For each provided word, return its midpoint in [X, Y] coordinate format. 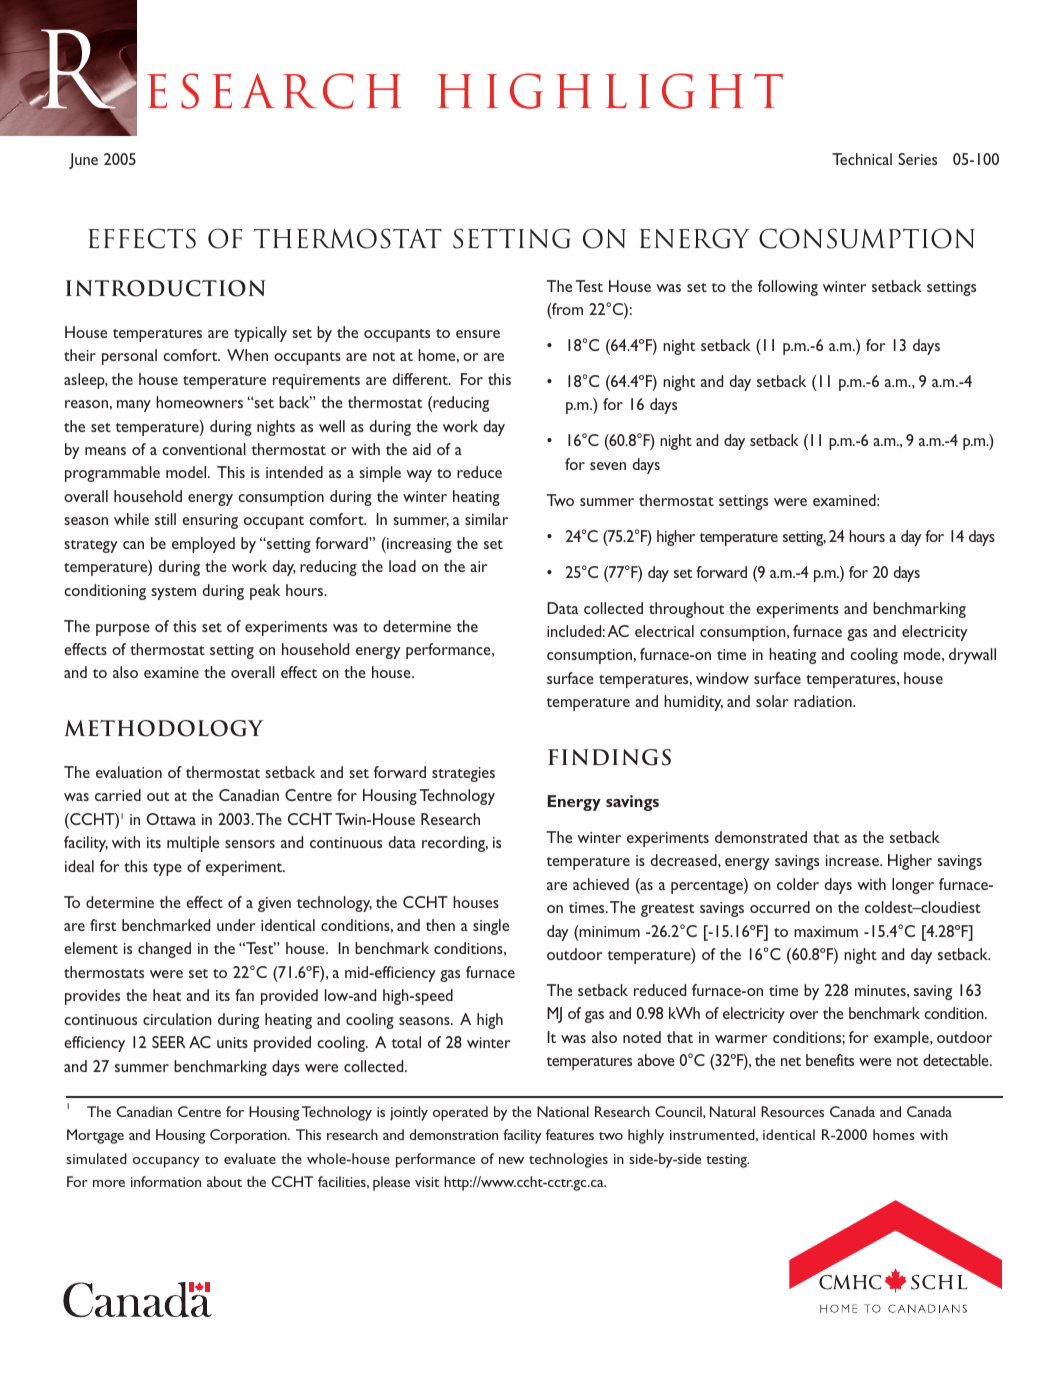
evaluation [129, 772]
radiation [824, 701]
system [173, 593]
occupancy [166, 1162]
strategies [463, 774]
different [421, 379]
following [788, 288]
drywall [972, 656]
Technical [862, 159]
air [479, 566]
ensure [478, 334]
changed [164, 950]
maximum [826, 931]
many [134, 406]
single [491, 927]
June [83, 161]
